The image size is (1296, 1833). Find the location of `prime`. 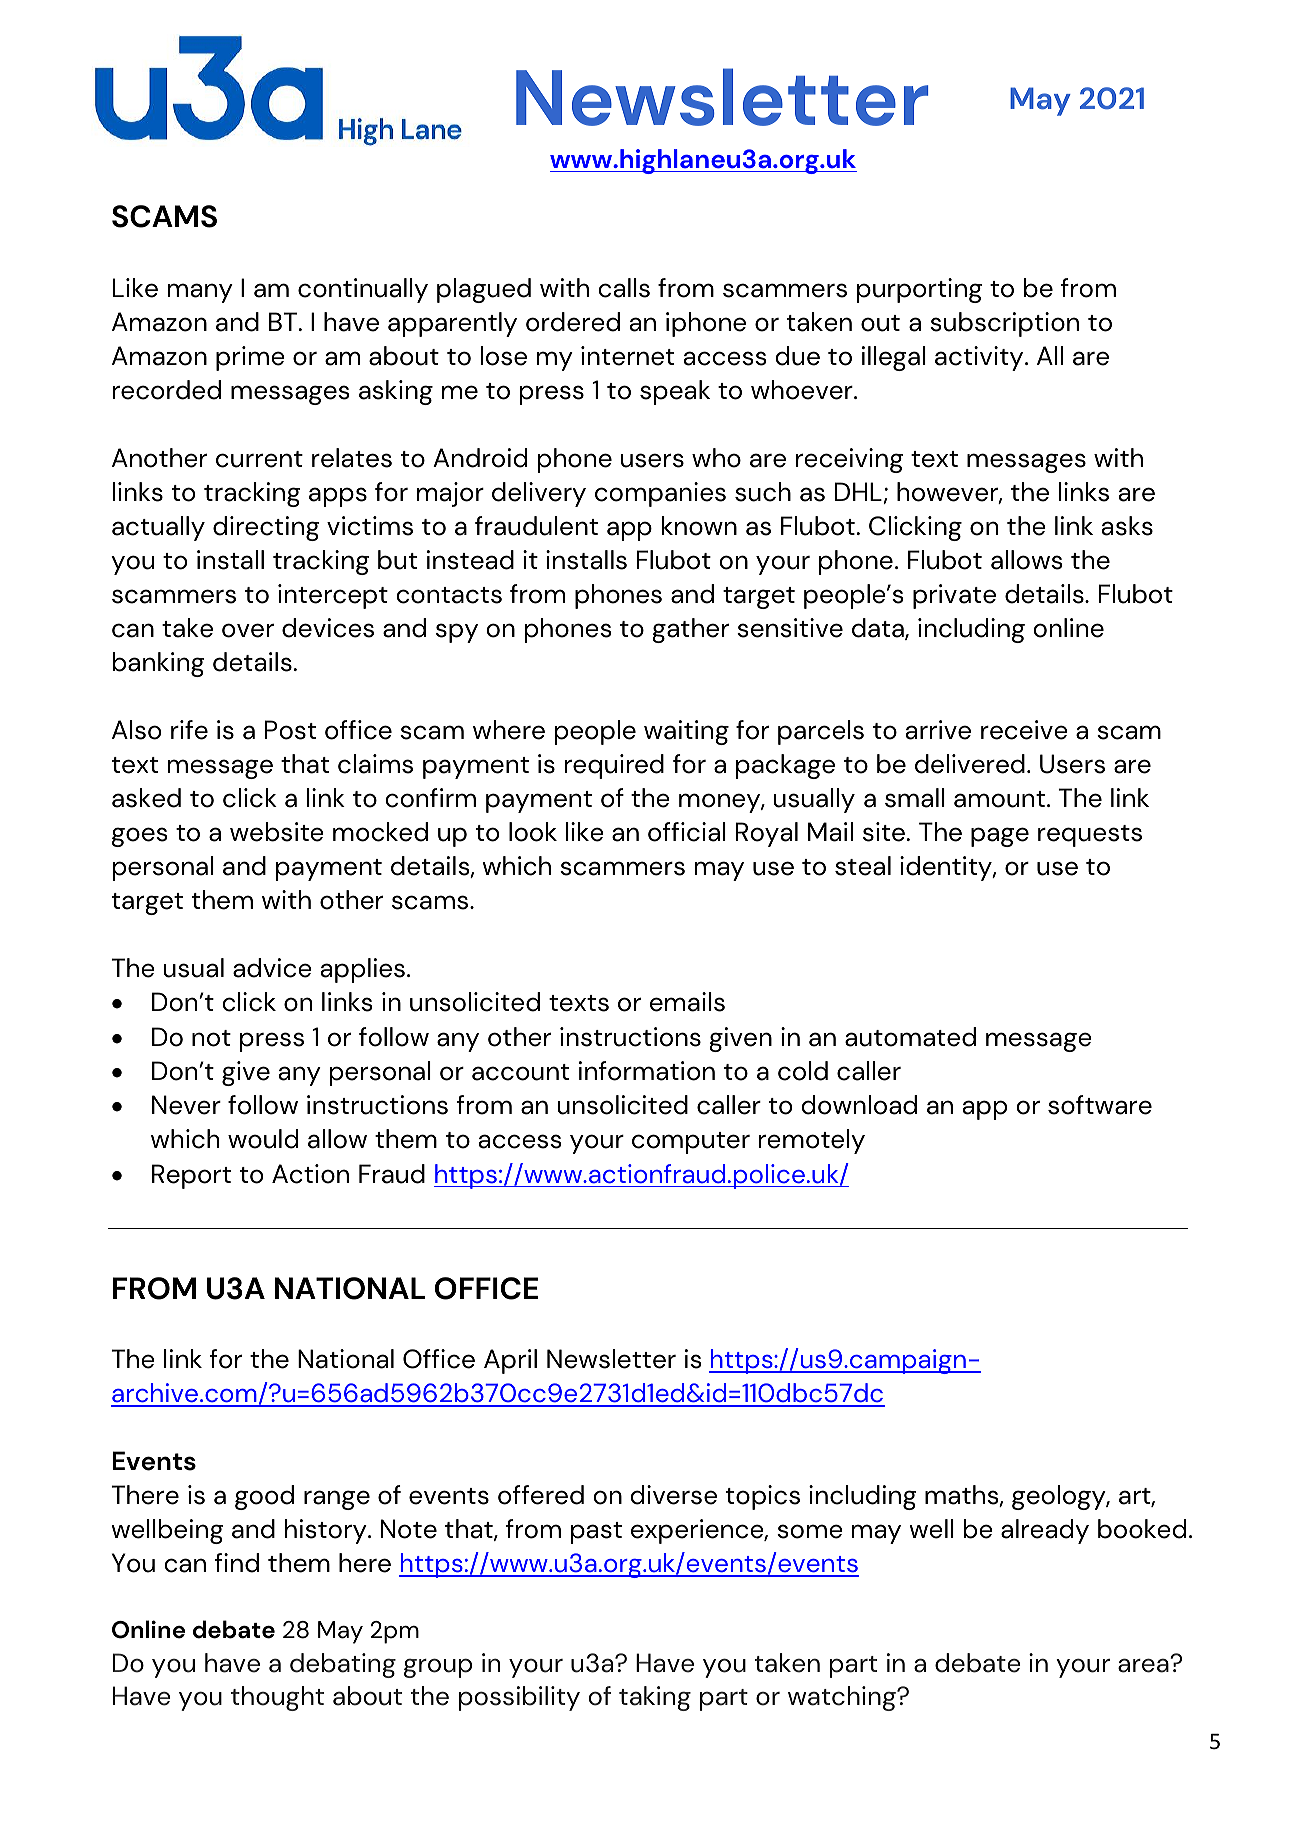

prime is located at coordinates (250, 358).
